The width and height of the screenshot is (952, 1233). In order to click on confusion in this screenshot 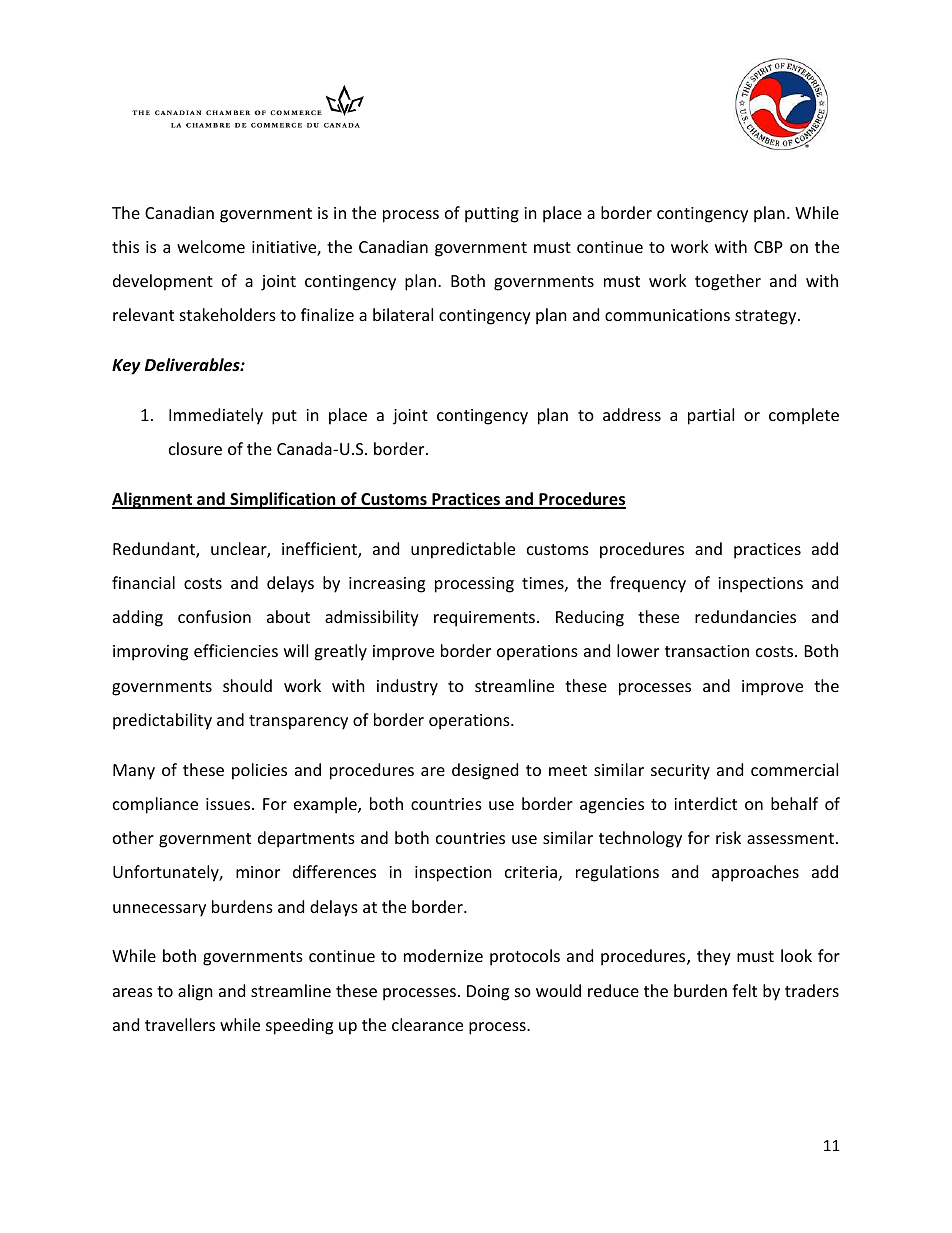, I will do `click(214, 616)`.
